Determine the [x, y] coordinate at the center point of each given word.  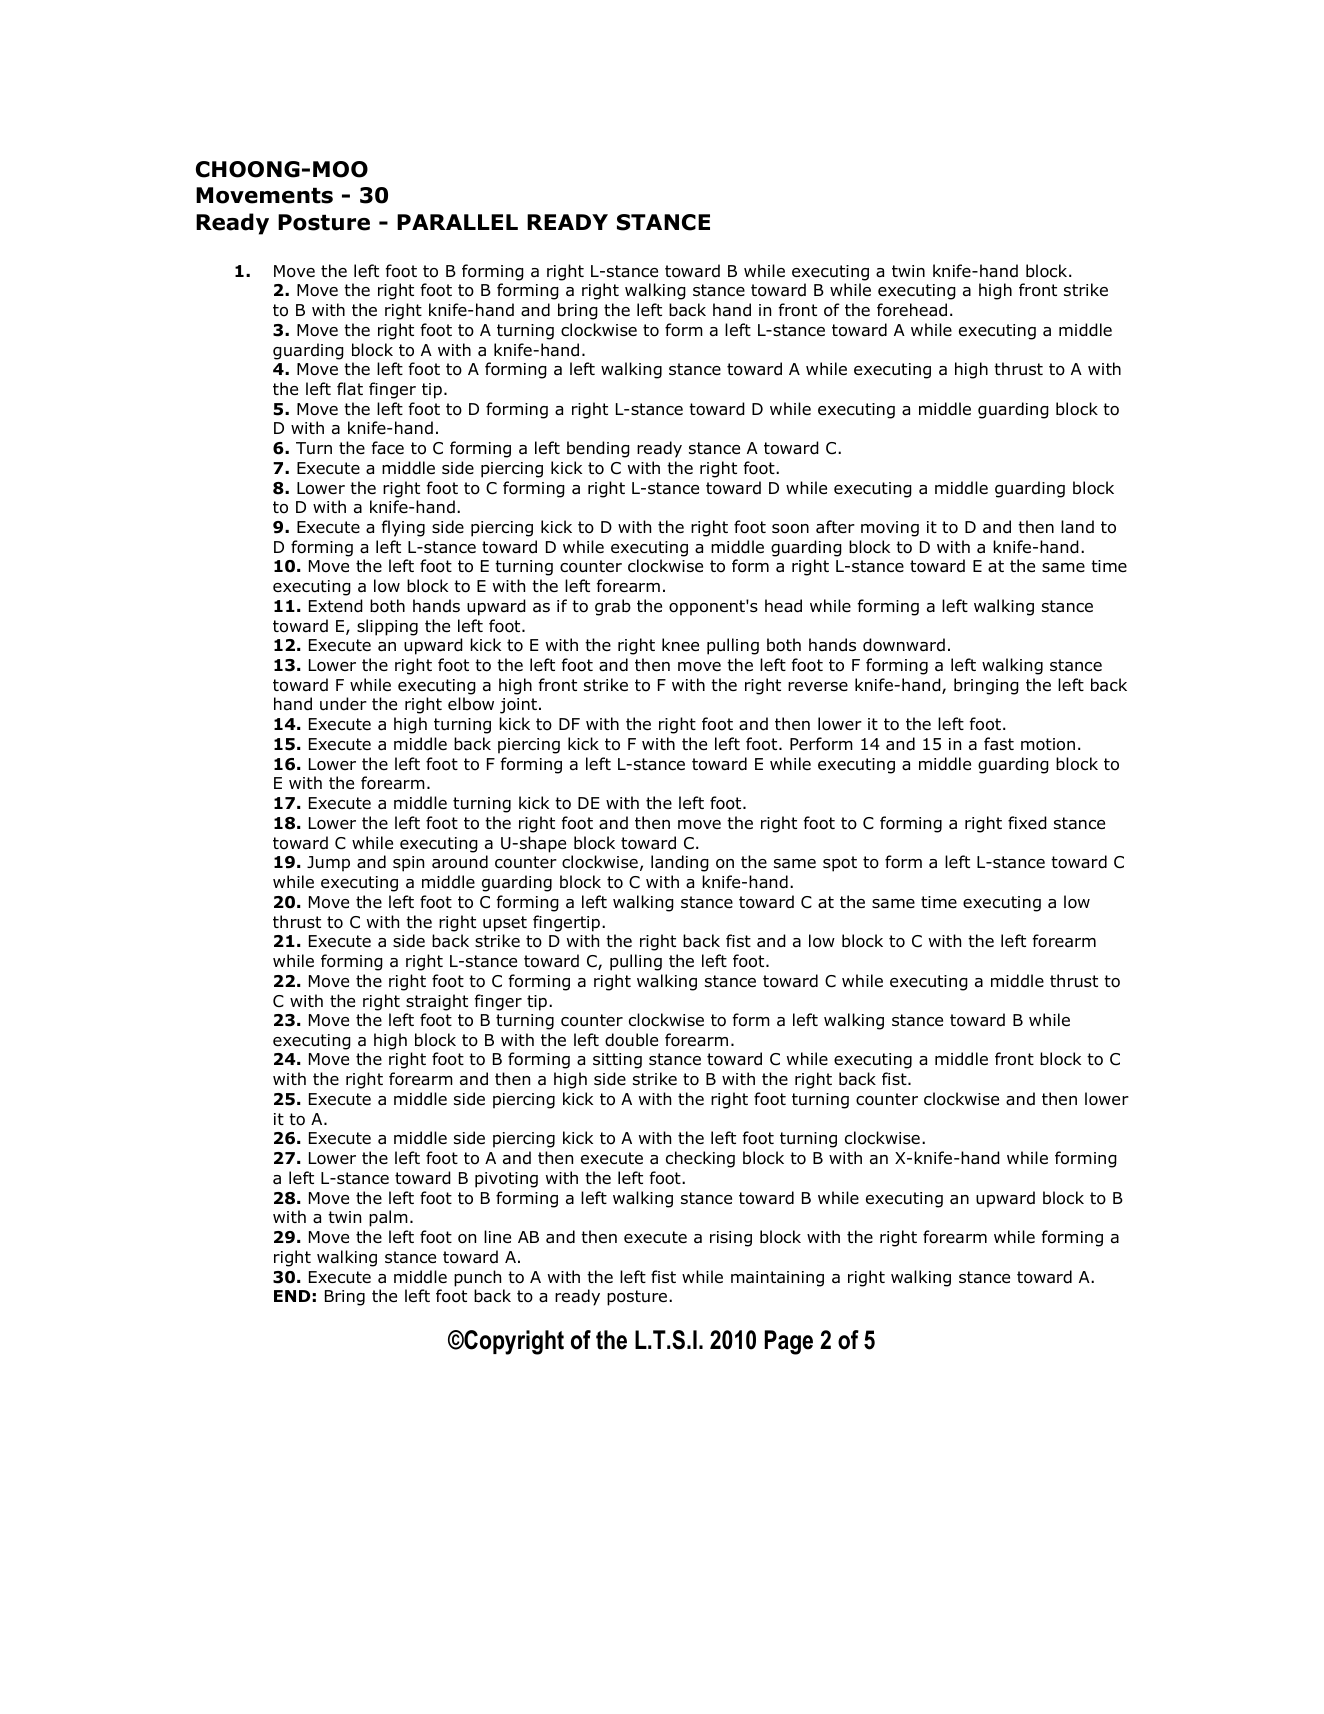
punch [477, 1278]
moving [890, 529]
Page [788, 1342]
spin [408, 864]
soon [790, 529]
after [835, 527]
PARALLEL [457, 222]
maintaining [777, 1279]
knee [680, 644]
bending [598, 449]
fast [999, 744]
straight [437, 1002]
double [631, 1040]
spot [840, 864]
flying [403, 528]
